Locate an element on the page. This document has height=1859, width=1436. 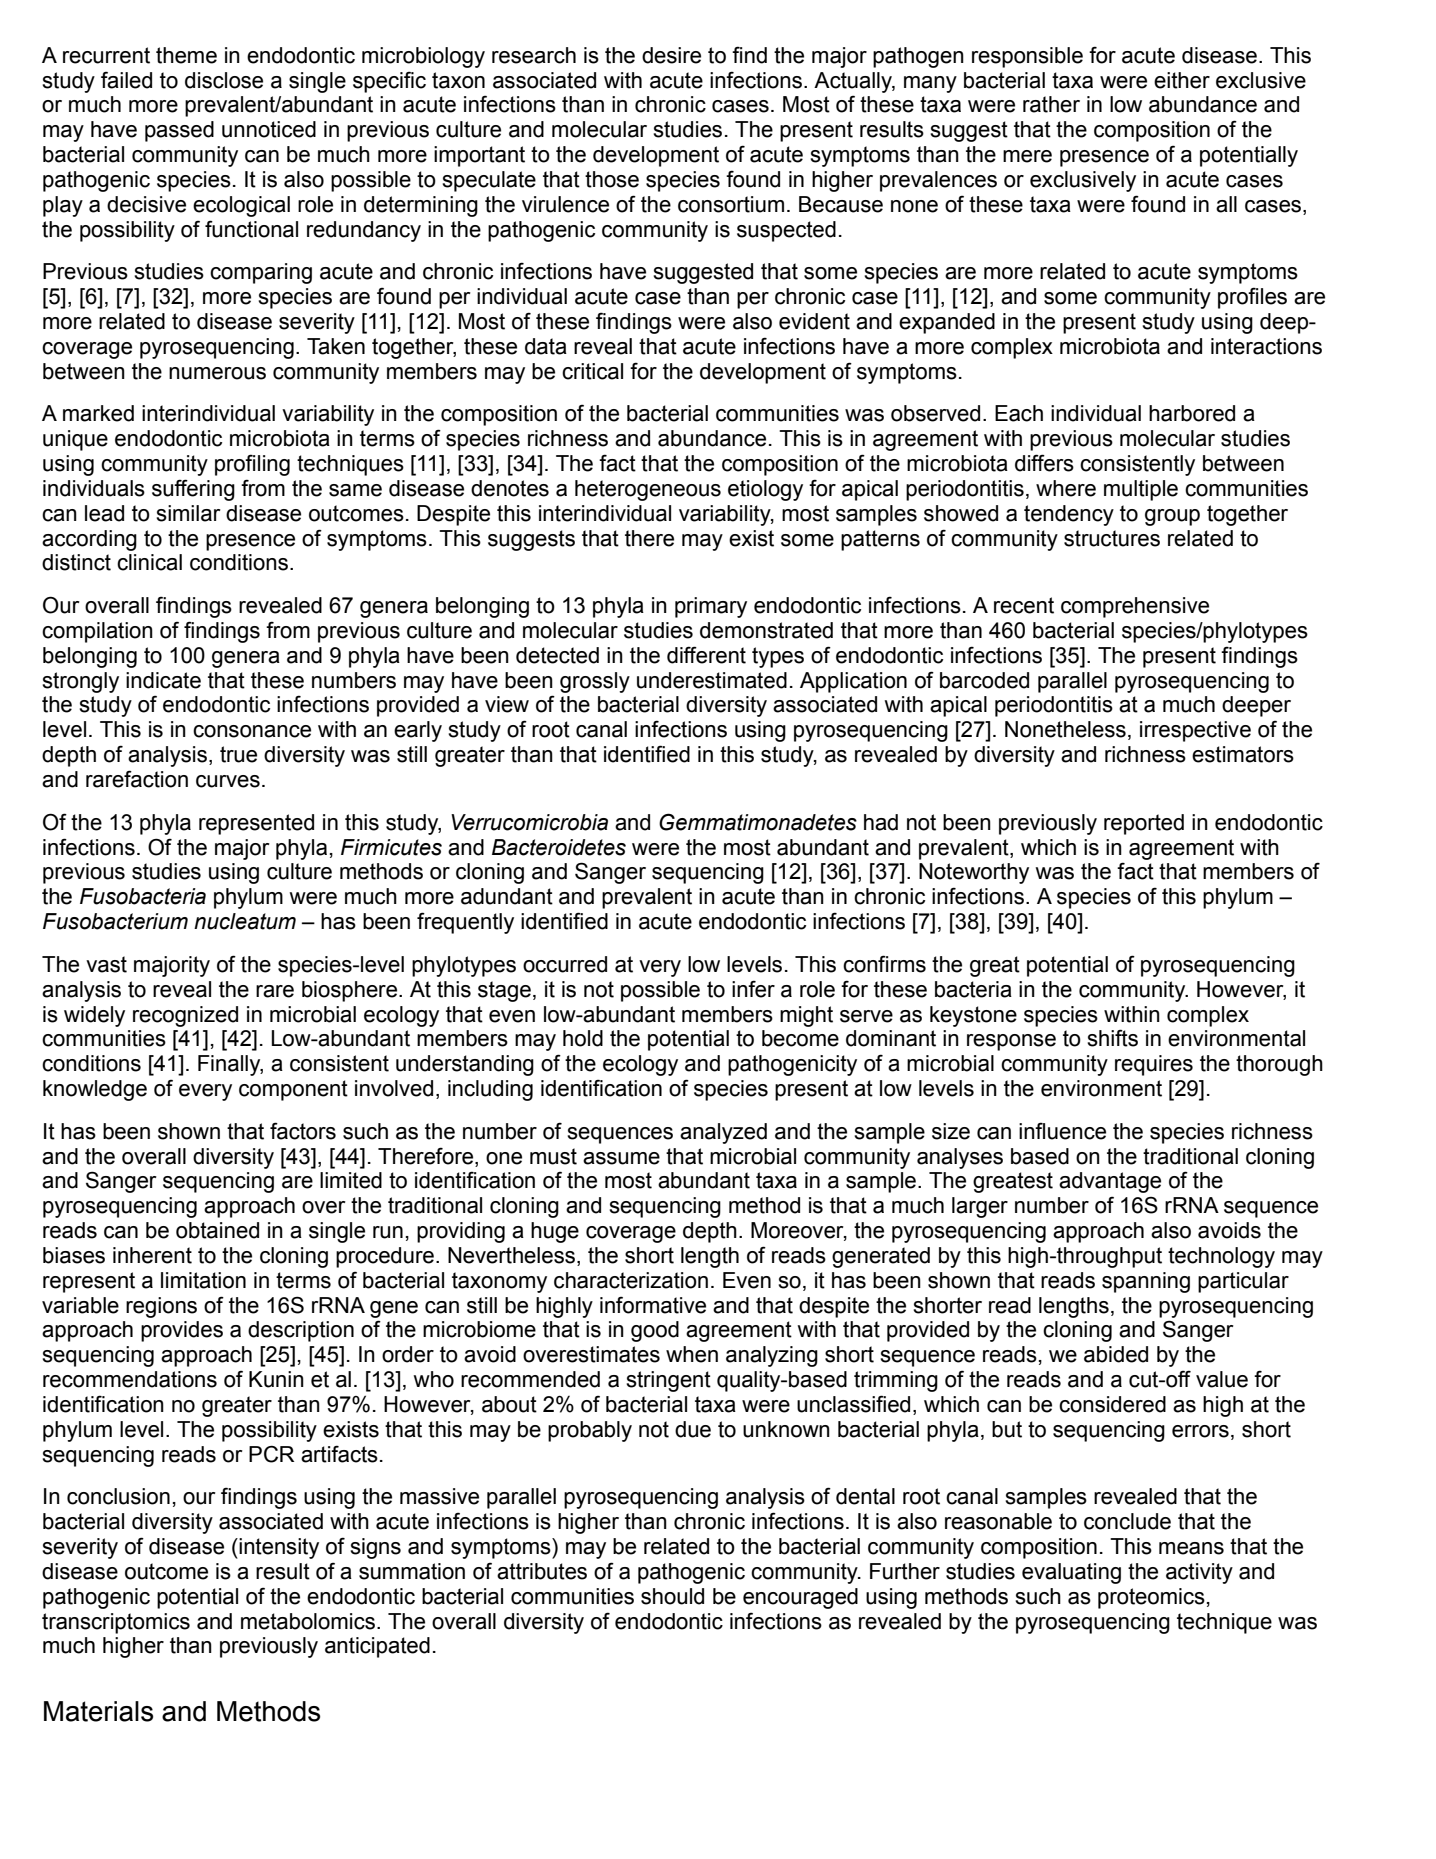
desire is located at coordinates (671, 55).
